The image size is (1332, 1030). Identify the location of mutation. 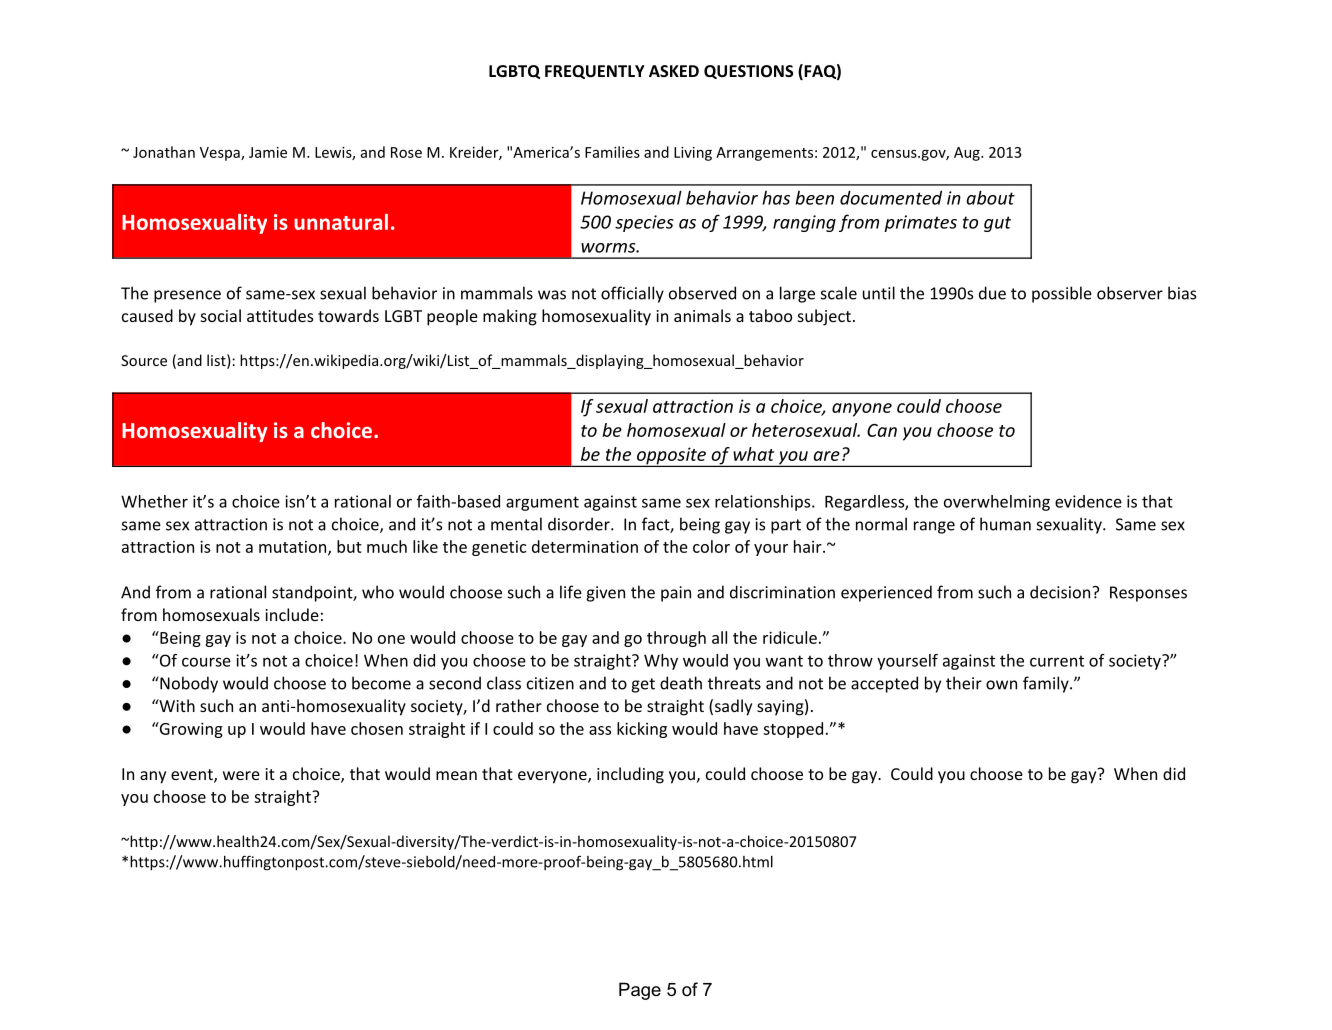
(294, 548).
